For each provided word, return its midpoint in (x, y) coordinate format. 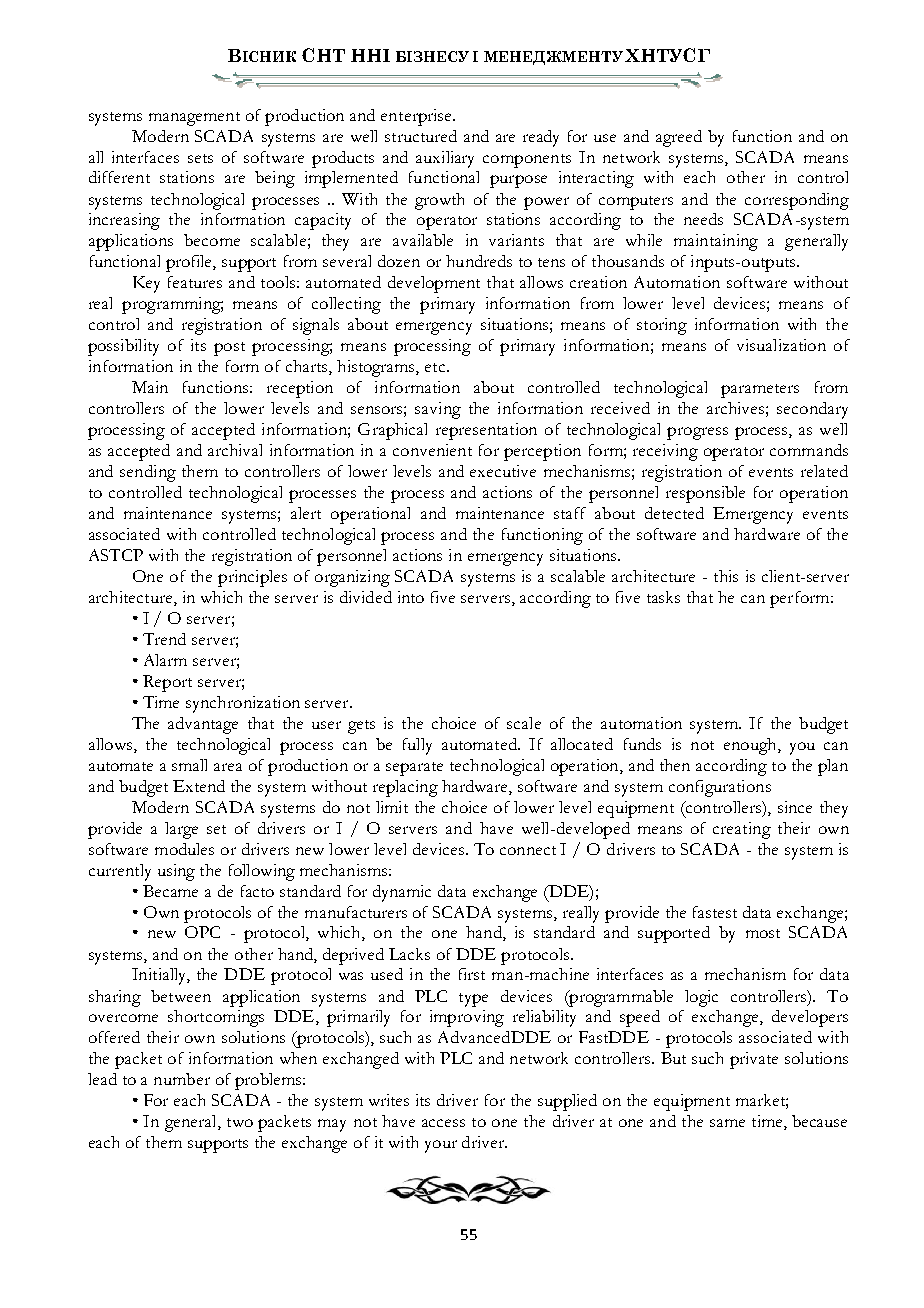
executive (503, 471)
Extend (199, 786)
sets (200, 158)
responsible (705, 494)
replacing (405, 788)
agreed (679, 138)
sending (148, 473)
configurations (720, 788)
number (182, 1079)
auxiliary (445, 159)
